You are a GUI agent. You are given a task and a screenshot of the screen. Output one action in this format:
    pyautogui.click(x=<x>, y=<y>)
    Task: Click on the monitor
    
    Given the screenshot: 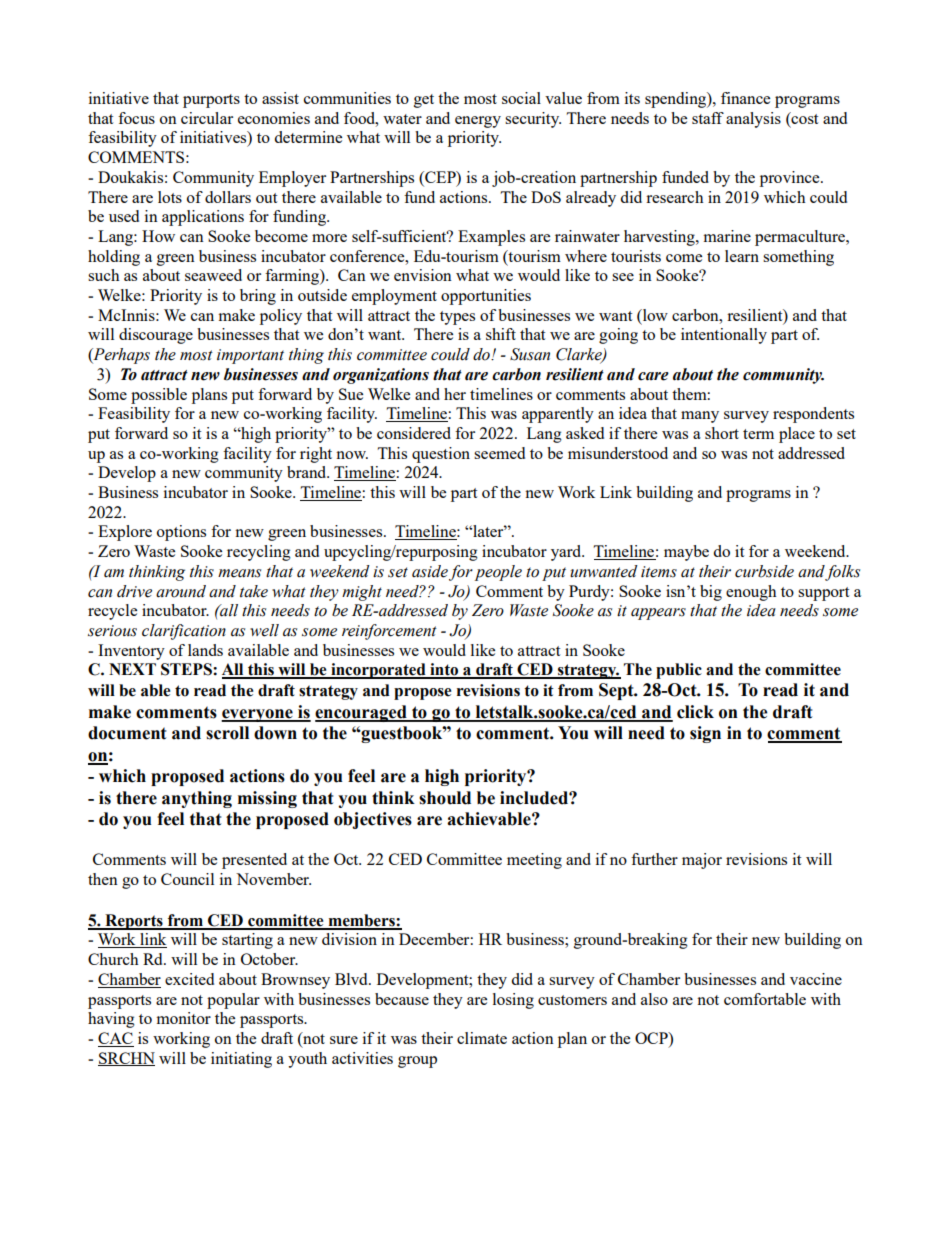 What is the action you would take?
    pyautogui.click(x=184, y=1018)
